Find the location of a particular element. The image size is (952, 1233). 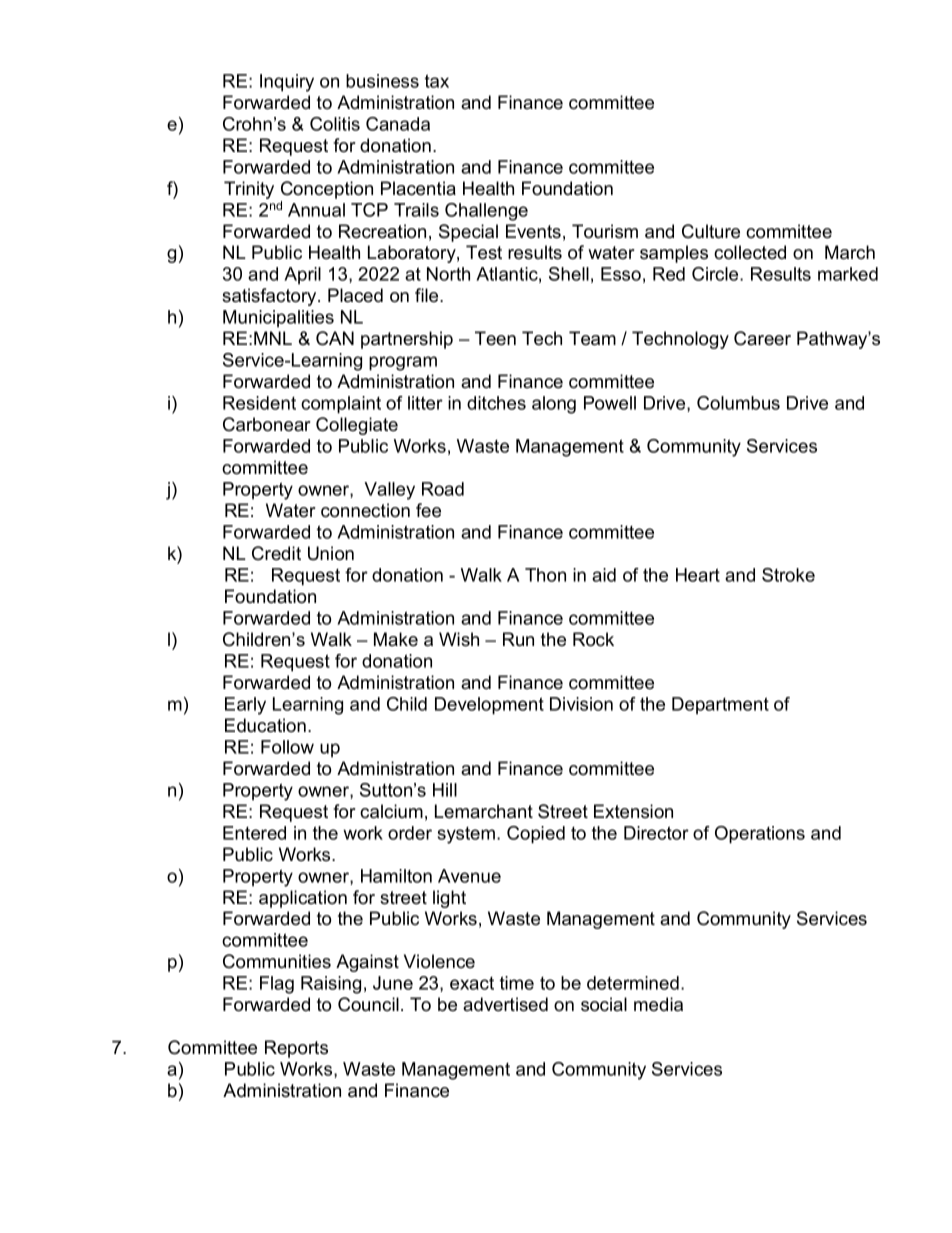

Union is located at coordinates (331, 553).
